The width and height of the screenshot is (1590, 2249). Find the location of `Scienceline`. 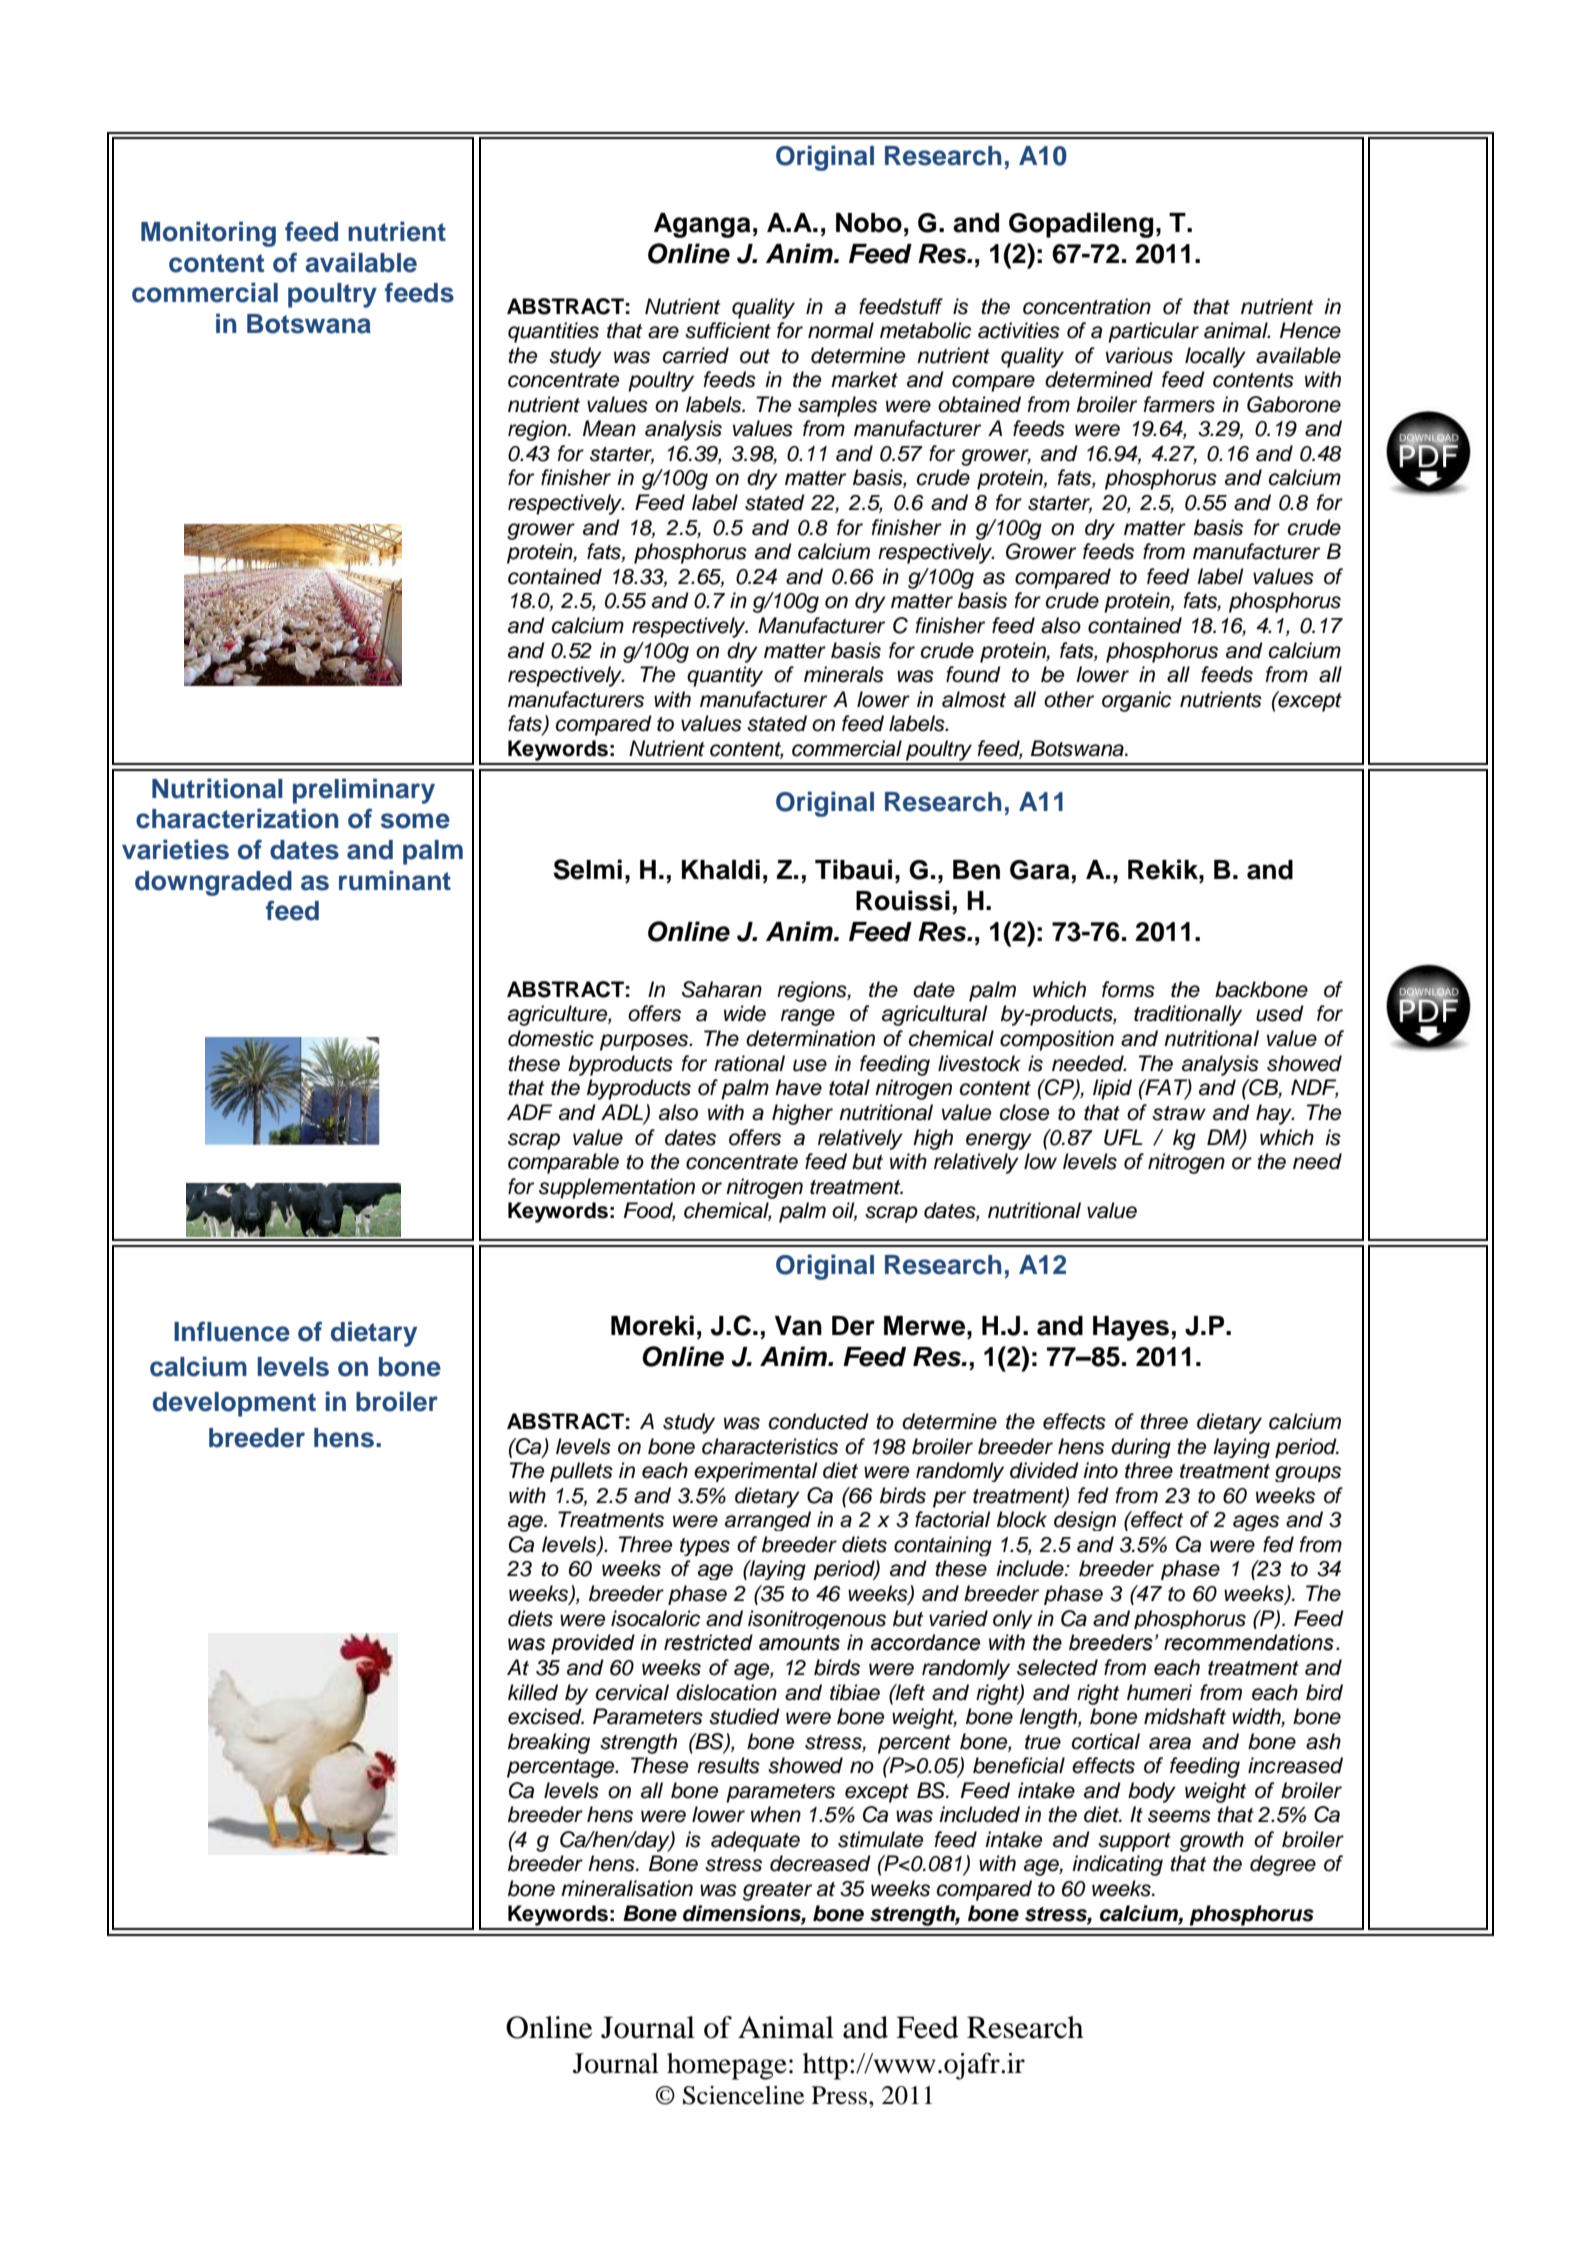

Scienceline is located at coordinates (743, 2095).
